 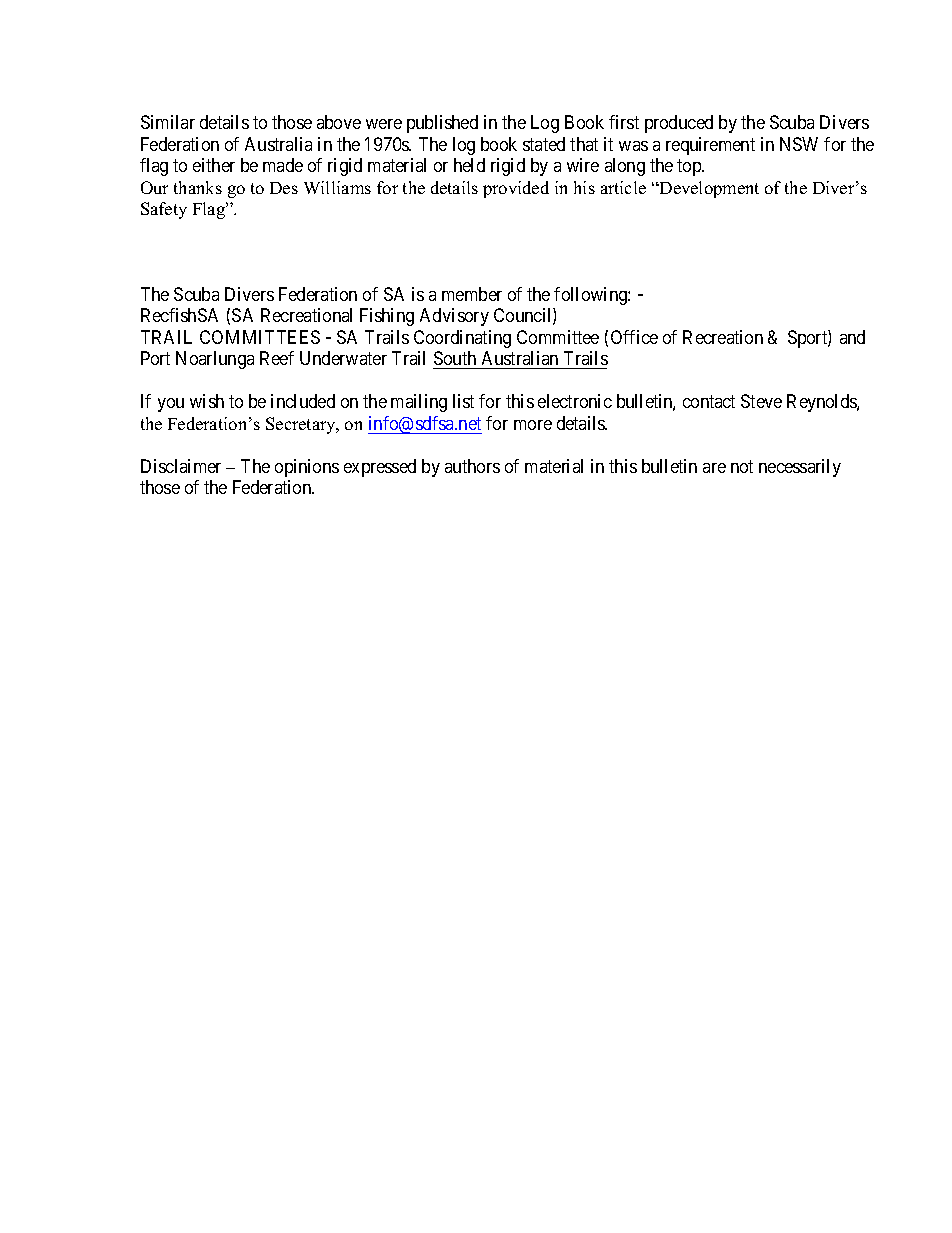 I want to click on stated, so click(x=544, y=144).
